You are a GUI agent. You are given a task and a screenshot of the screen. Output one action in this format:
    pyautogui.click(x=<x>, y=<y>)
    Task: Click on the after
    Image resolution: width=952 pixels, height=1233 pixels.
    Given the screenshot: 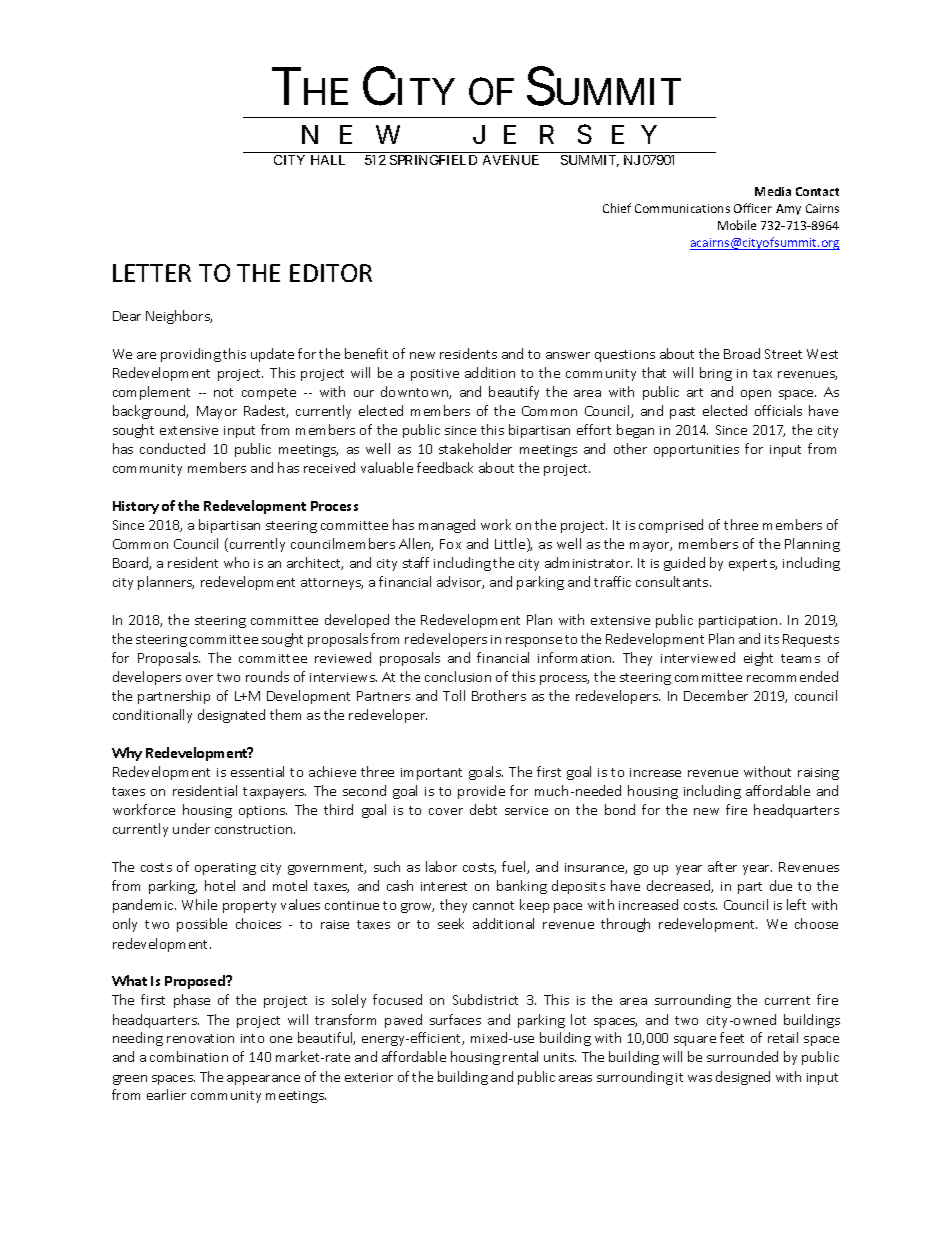 What is the action you would take?
    pyautogui.click(x=722, y=866)
